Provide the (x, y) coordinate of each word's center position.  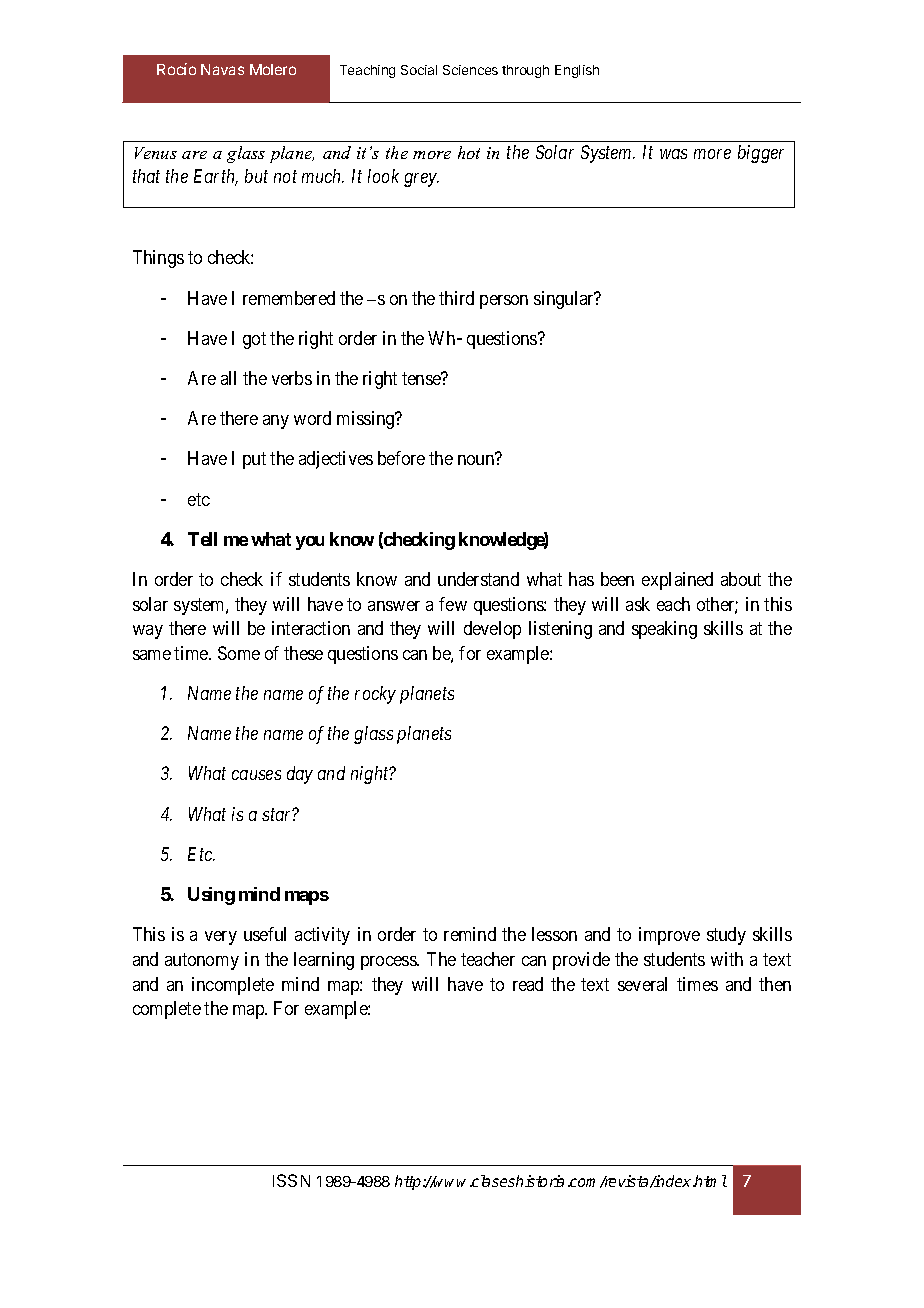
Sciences (470, 70)
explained (677, 581)
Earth (216, 177)
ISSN (291, 1180)
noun (476, 460)
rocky (375, 695)
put (254, 461)
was (673, 154)
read (528, 984)
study (726, 936)
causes (256, 775)
